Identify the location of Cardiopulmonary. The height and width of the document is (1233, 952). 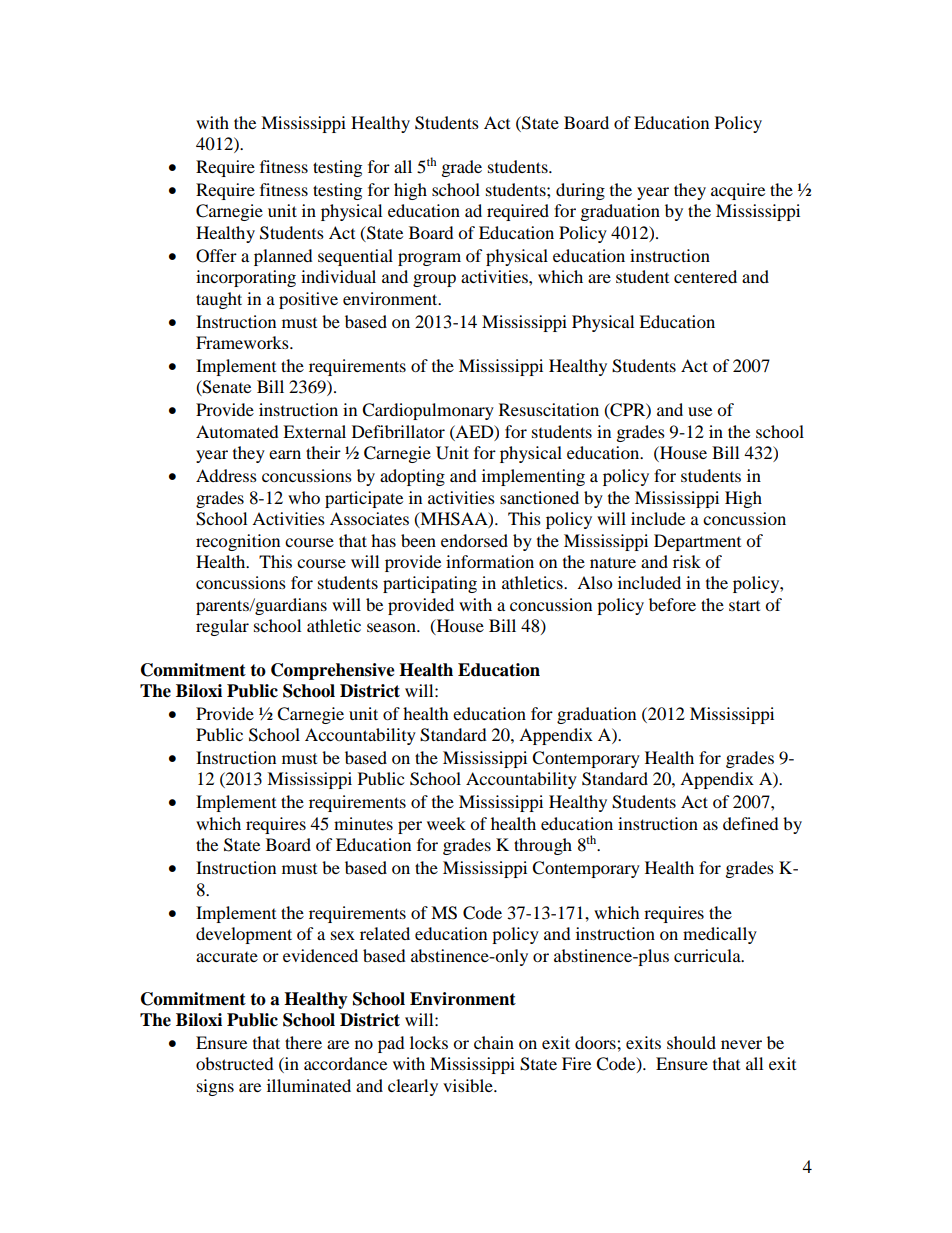
(428, 411).
